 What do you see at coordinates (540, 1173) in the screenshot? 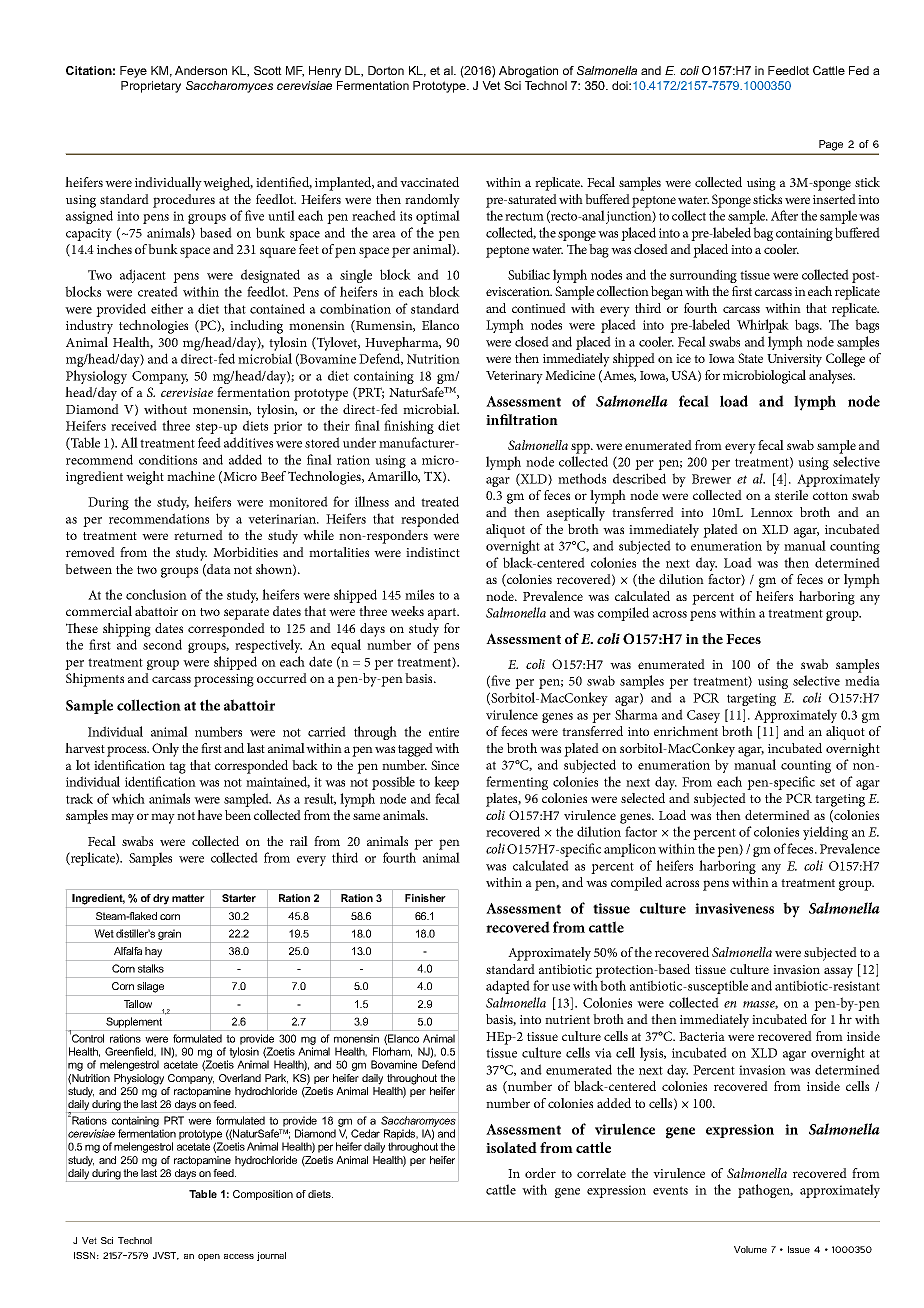
I see `order` at bounding box center [540, 1173].
